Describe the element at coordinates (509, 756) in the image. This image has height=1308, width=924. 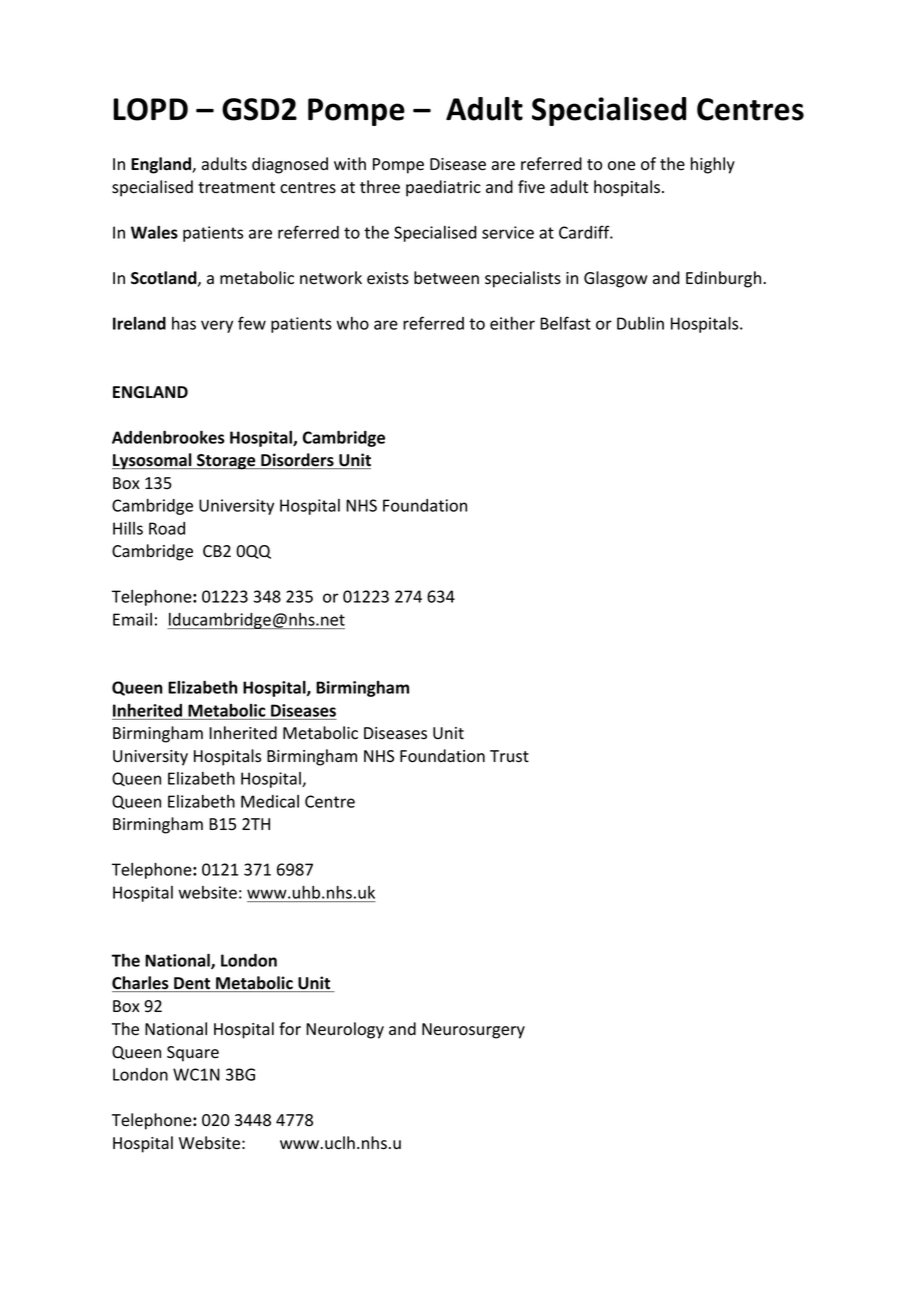
I see `Trust` at that location.
